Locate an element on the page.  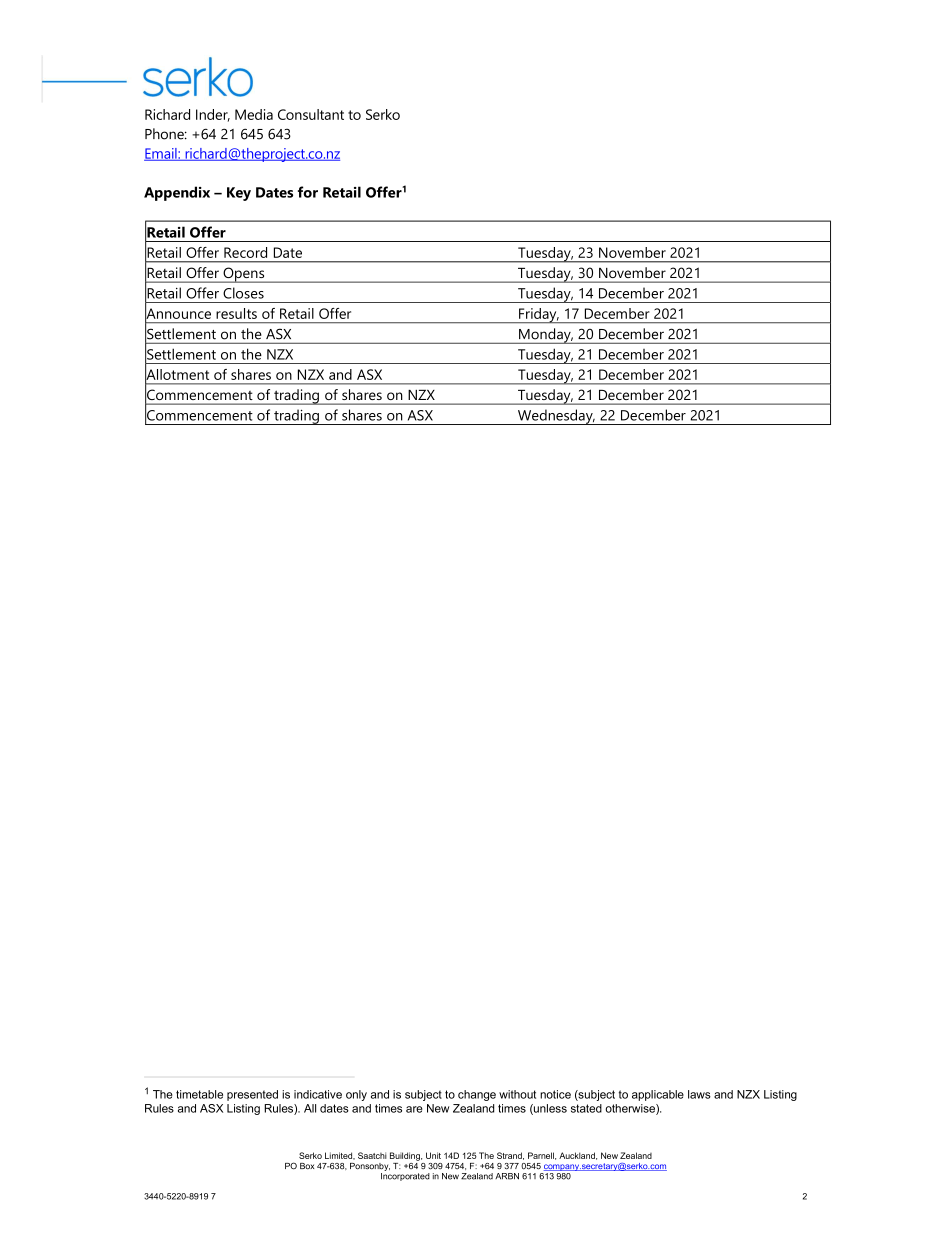
otherwise is located at coordinates (631, 1109).
